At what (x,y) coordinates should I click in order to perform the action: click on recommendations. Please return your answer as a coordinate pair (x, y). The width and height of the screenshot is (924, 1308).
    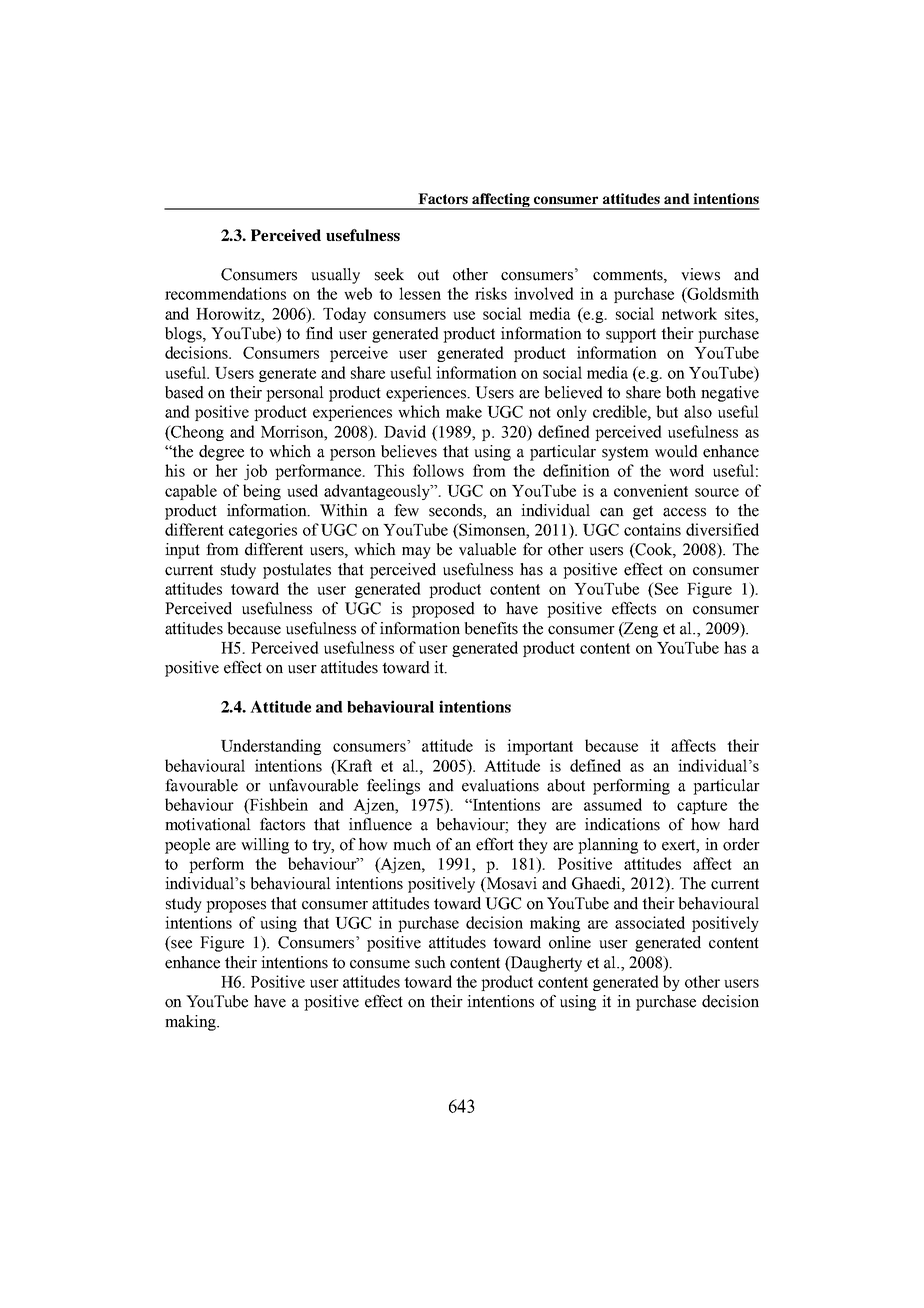
    Looking at the image, I should click on (225, 293).
